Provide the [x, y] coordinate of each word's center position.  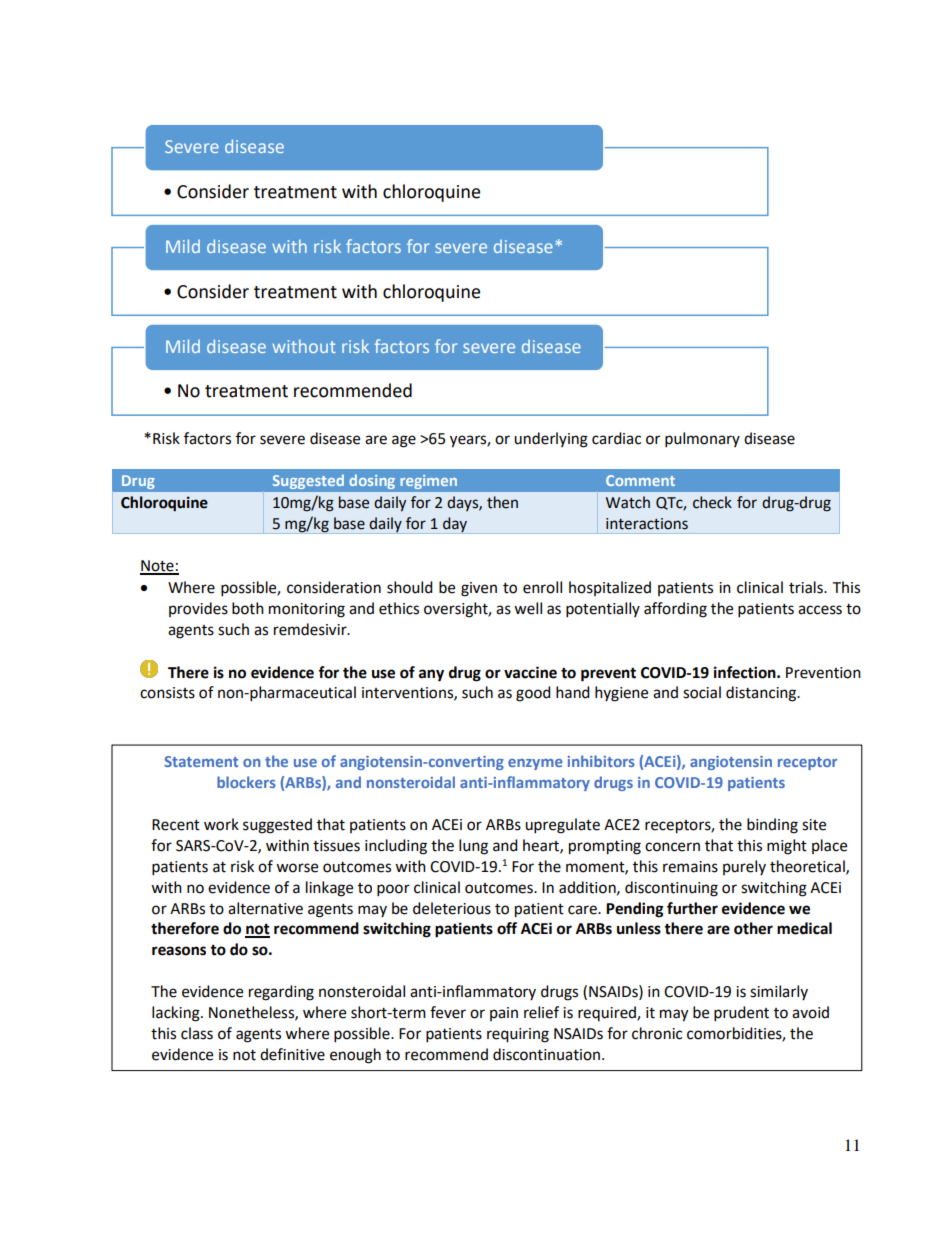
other [753, 928]
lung [473, 847]
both [248, 608]
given [479, 589]
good [533, 694]
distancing [762, 694]
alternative [265, 908]
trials [807, 587]
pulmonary [702, 440]
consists [167, 693]
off [507, 928]
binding [772, 826]
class [197, 1033]
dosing [372, 482]
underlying [551, 440]
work [221, 824]
